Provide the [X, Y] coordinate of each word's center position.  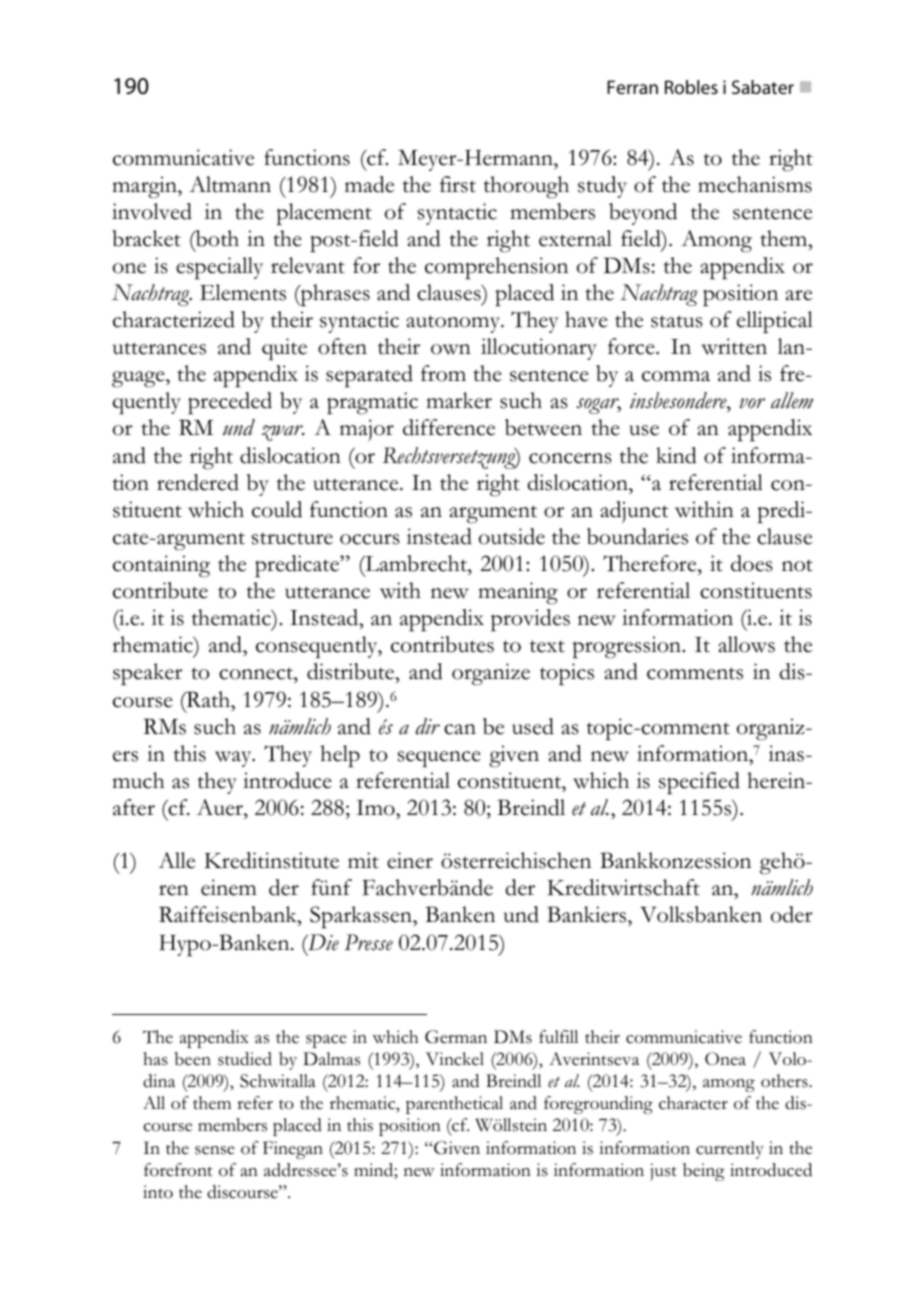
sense [215, 1150]
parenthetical [454, 1105]
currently [730, 1150]
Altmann [230, 184]
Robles [691, 87]
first [458, 184]
